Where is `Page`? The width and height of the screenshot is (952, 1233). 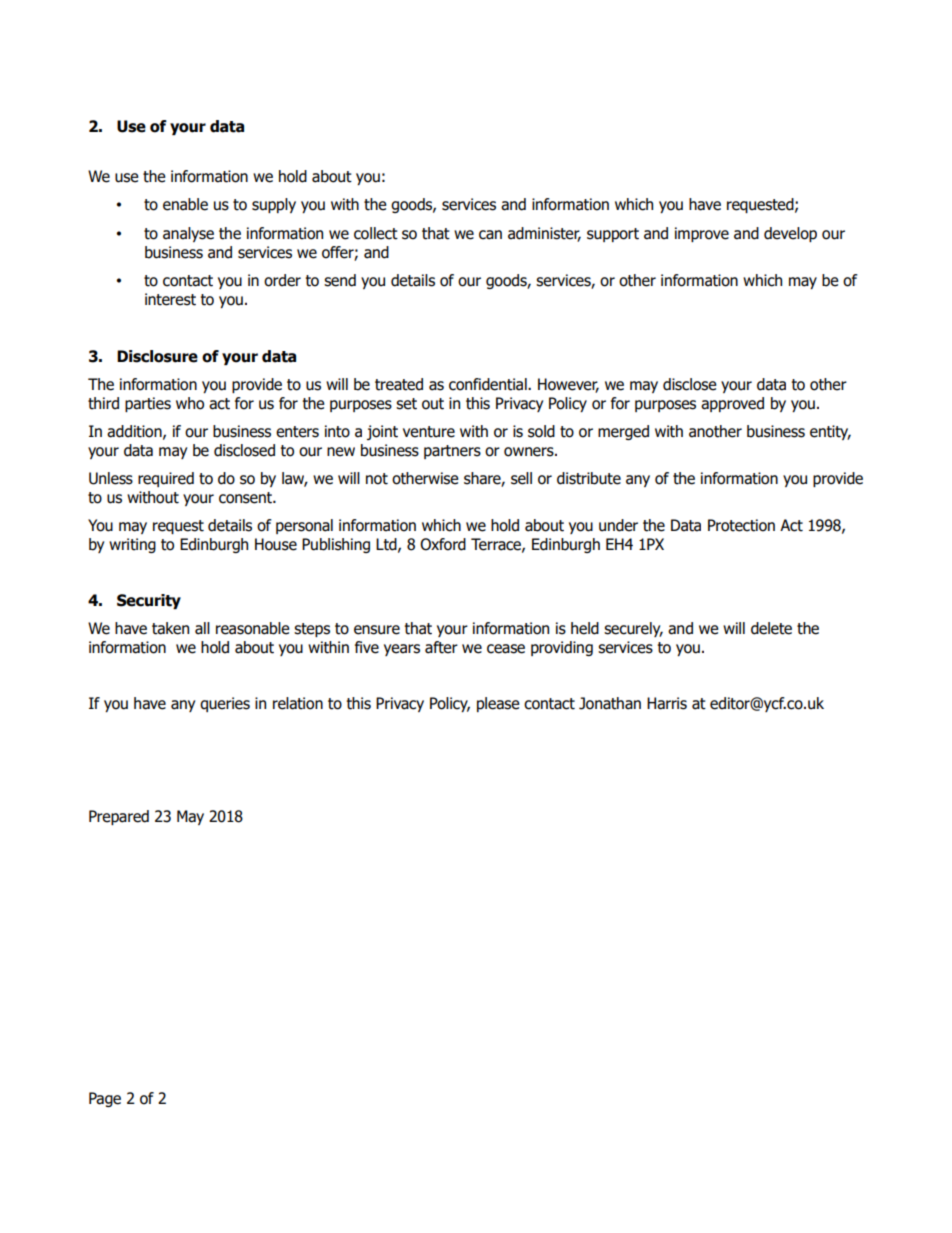
Page is located at coordinates (105, 1099).
